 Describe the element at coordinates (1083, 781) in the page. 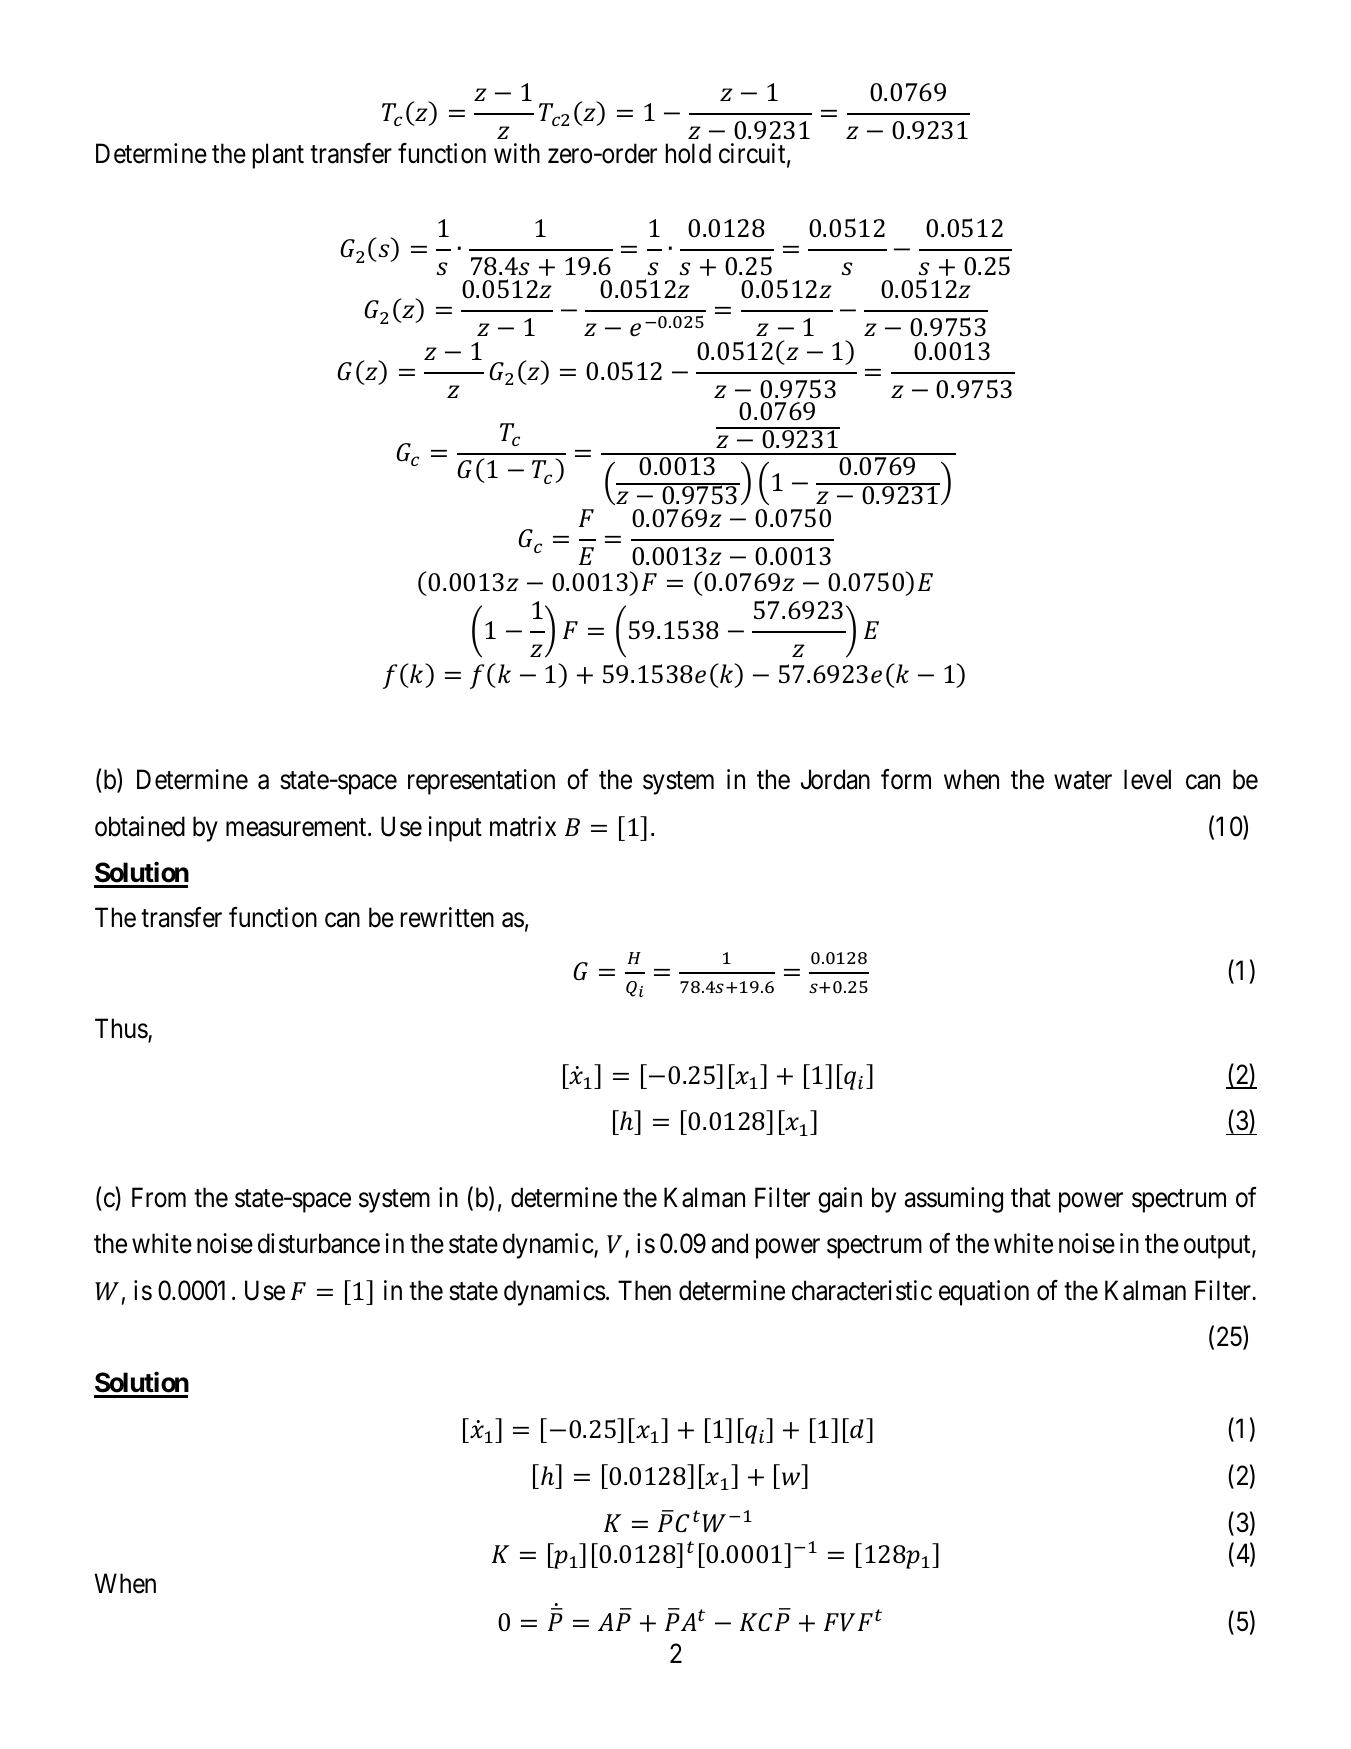

I see `water` at that location.
